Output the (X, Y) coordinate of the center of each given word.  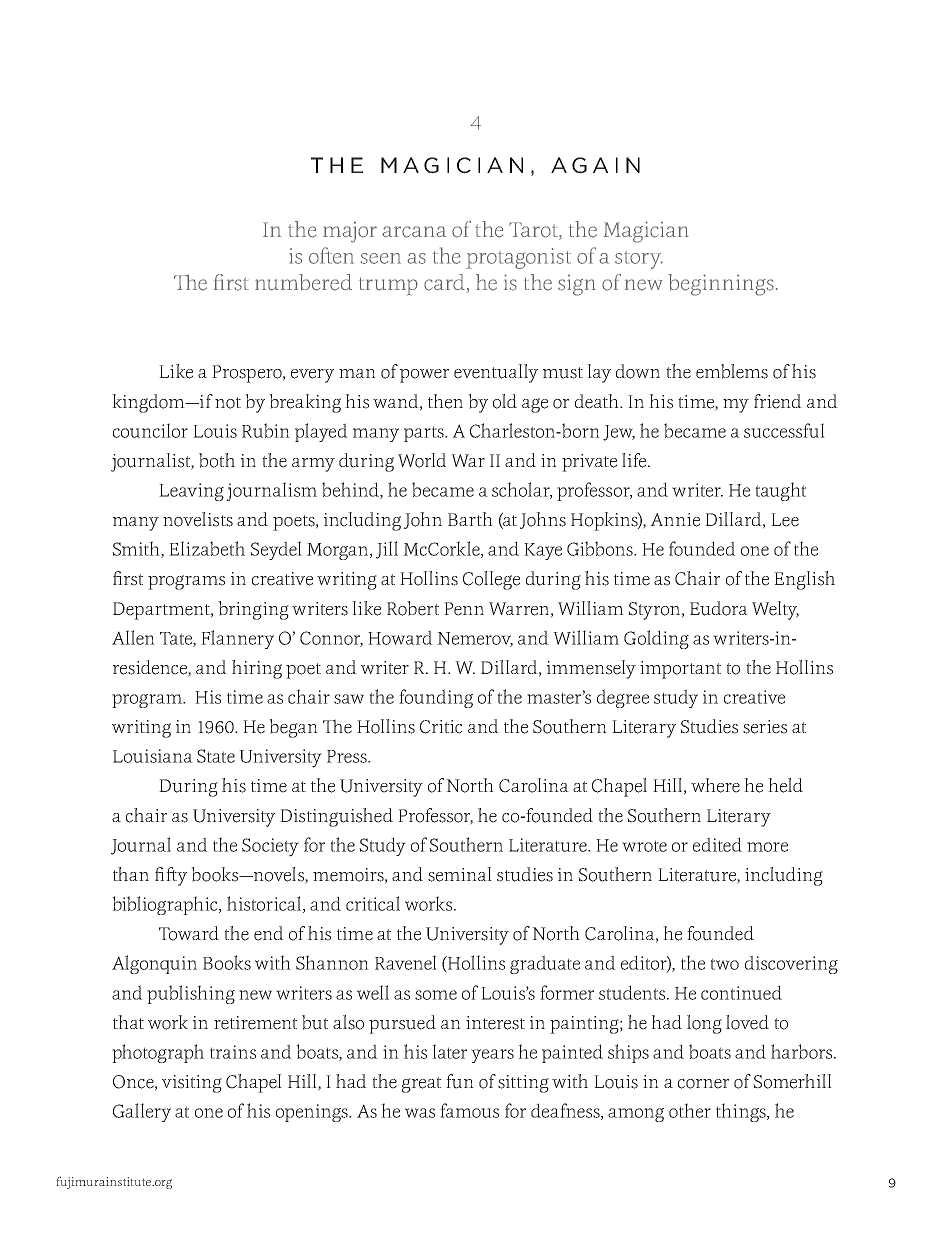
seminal (460, 874)
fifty (171, 876)
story (639, 260)
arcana (414, 232)
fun (460, 1081)
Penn (464, 609)
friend (778, 401)
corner (703, 1084)
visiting (192, 1084)
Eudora (719, 608)
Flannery (237, 639)
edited (717, 844)
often (331, 255)
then (445, 401)
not (228, 403)
